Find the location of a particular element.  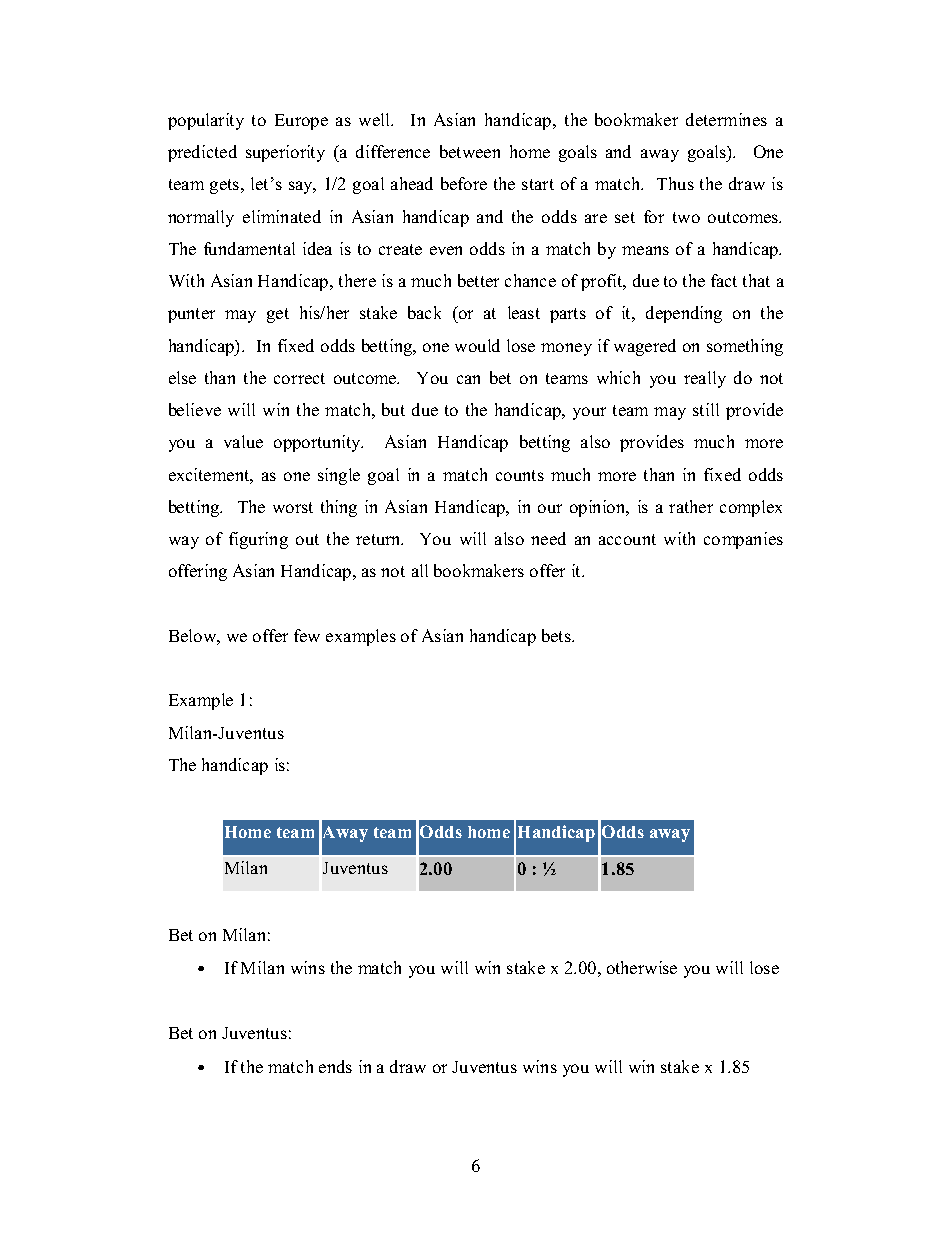

ends is located at coordinates (335, 1066).
